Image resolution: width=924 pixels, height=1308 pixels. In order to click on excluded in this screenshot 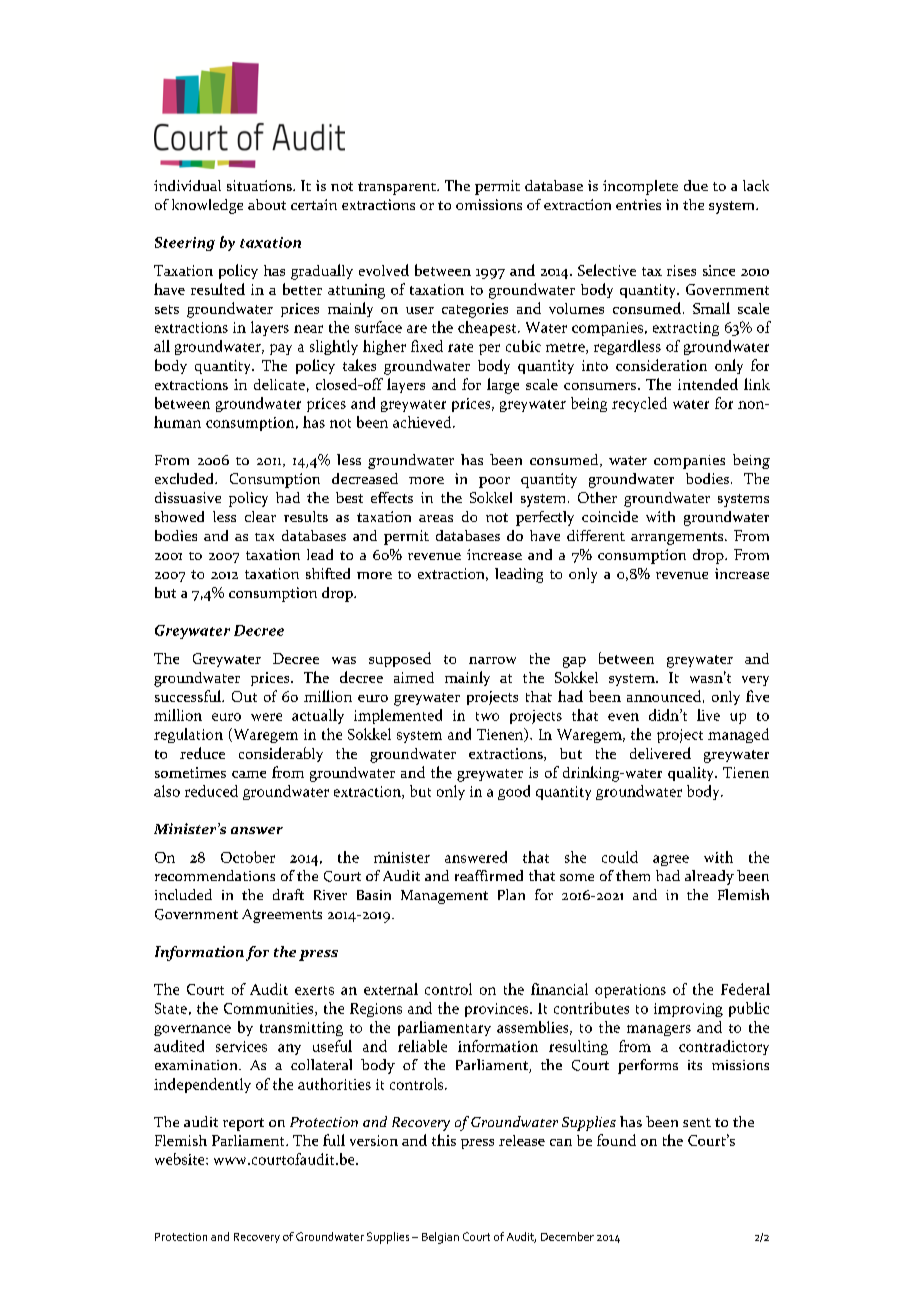, I will do `click(185, 478)`.
